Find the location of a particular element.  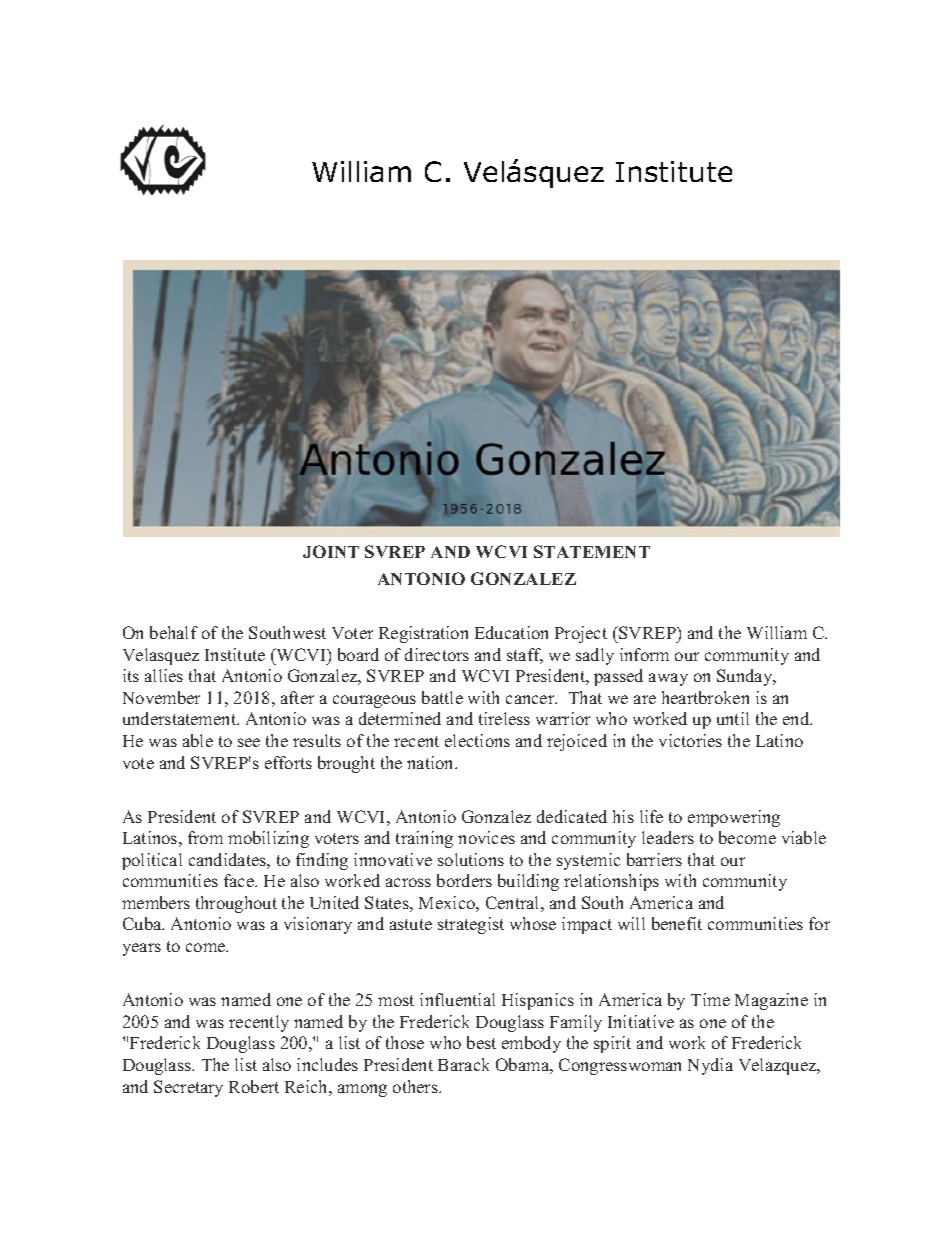

JOINT is located at coordinates (331, 551).
